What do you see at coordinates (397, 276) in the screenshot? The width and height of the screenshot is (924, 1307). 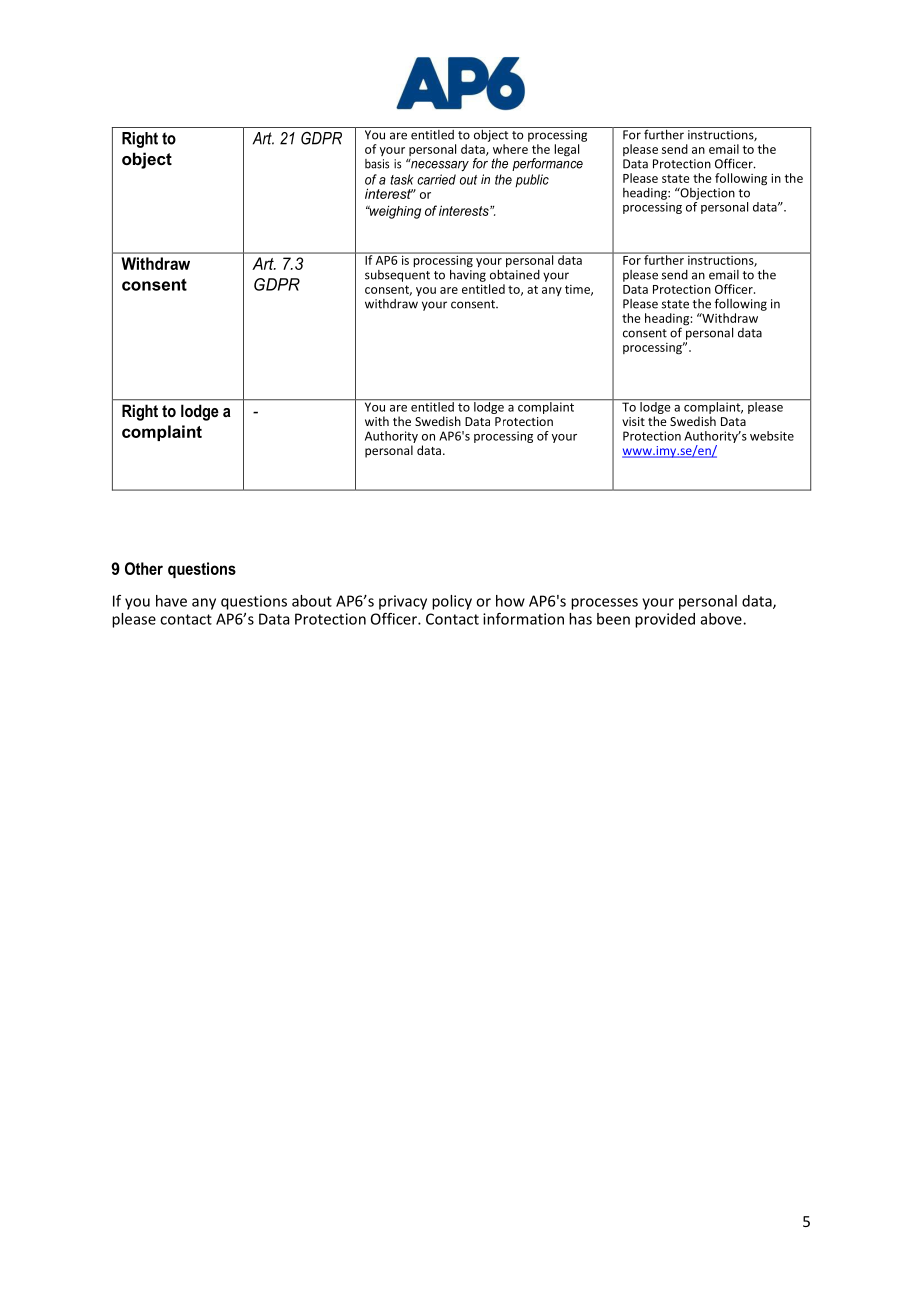 I see `subsequent` at bounding box center [397, 276].
